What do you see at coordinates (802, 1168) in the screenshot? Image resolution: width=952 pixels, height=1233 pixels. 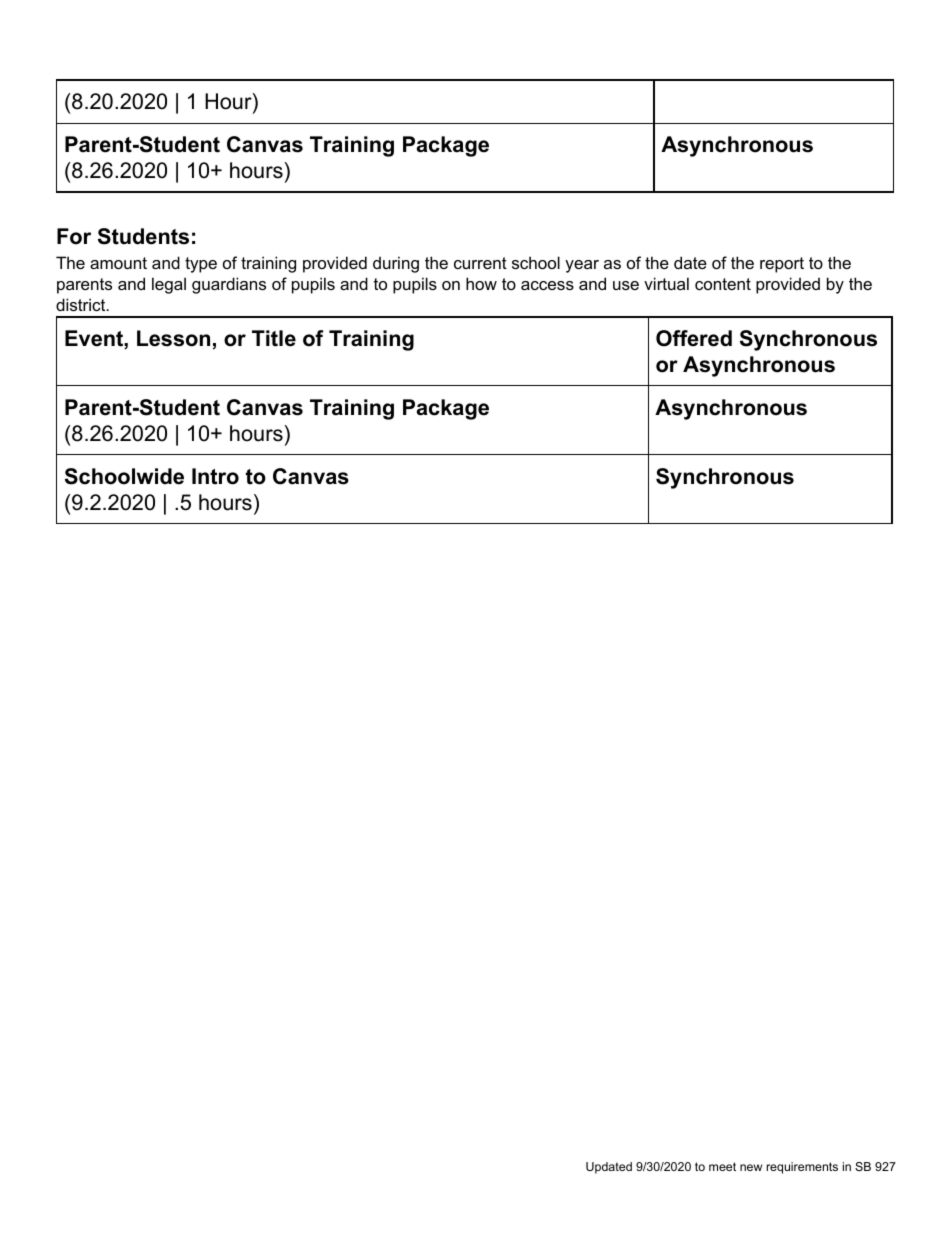 I see `requirements` at bounding box center [802, 1168].
